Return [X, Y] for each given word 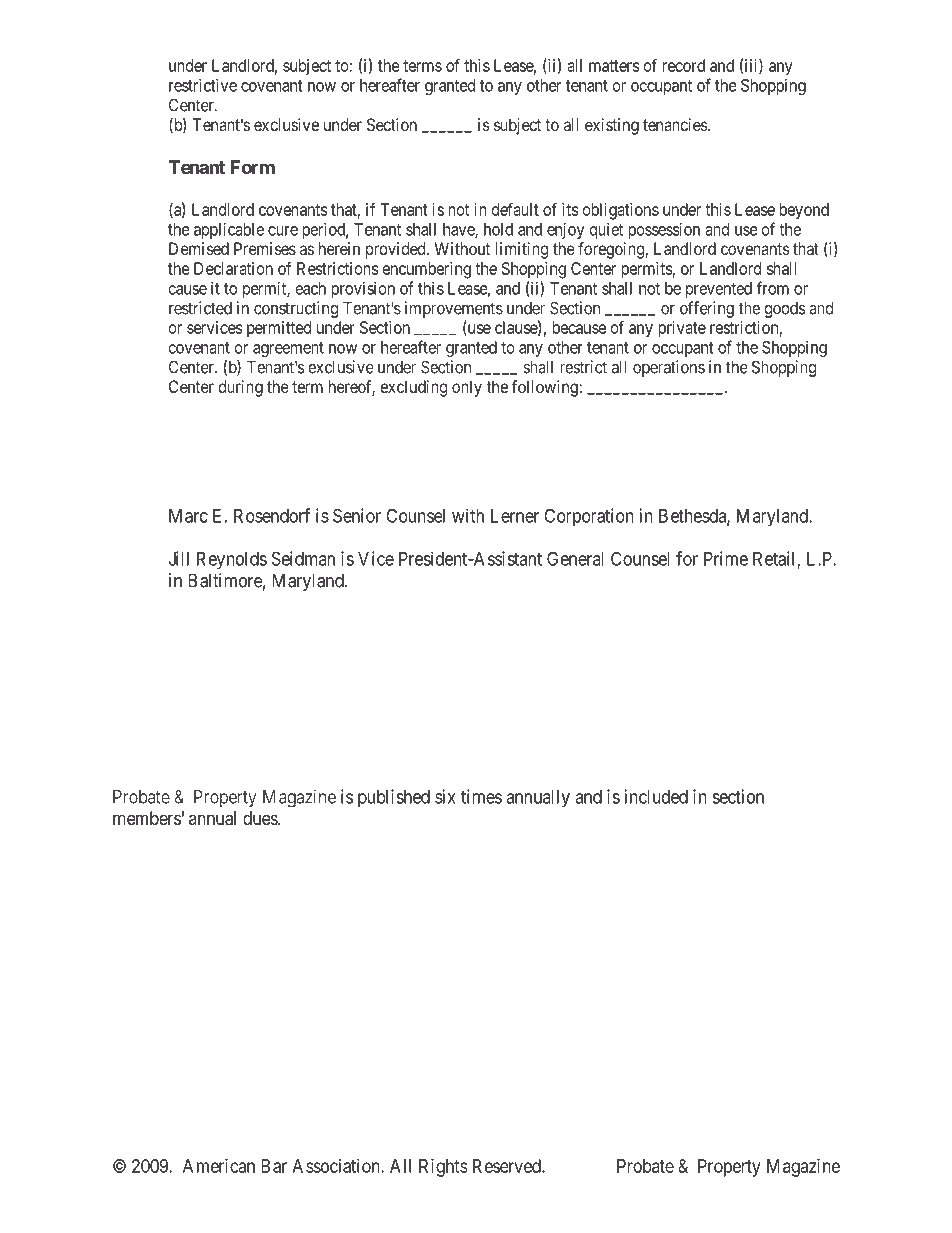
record [683, 65]
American [219, 1166]
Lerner [515, 516]
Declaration [233, 268]
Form [253, 167]
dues [261, 818]
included [656, 796]
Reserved [508, 1166]
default [515, 209]
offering [707, 309]
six [445, 796]
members [147, 818]
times [481, 796]
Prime [726, 558]
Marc [188, 516]
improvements [454, 309]
